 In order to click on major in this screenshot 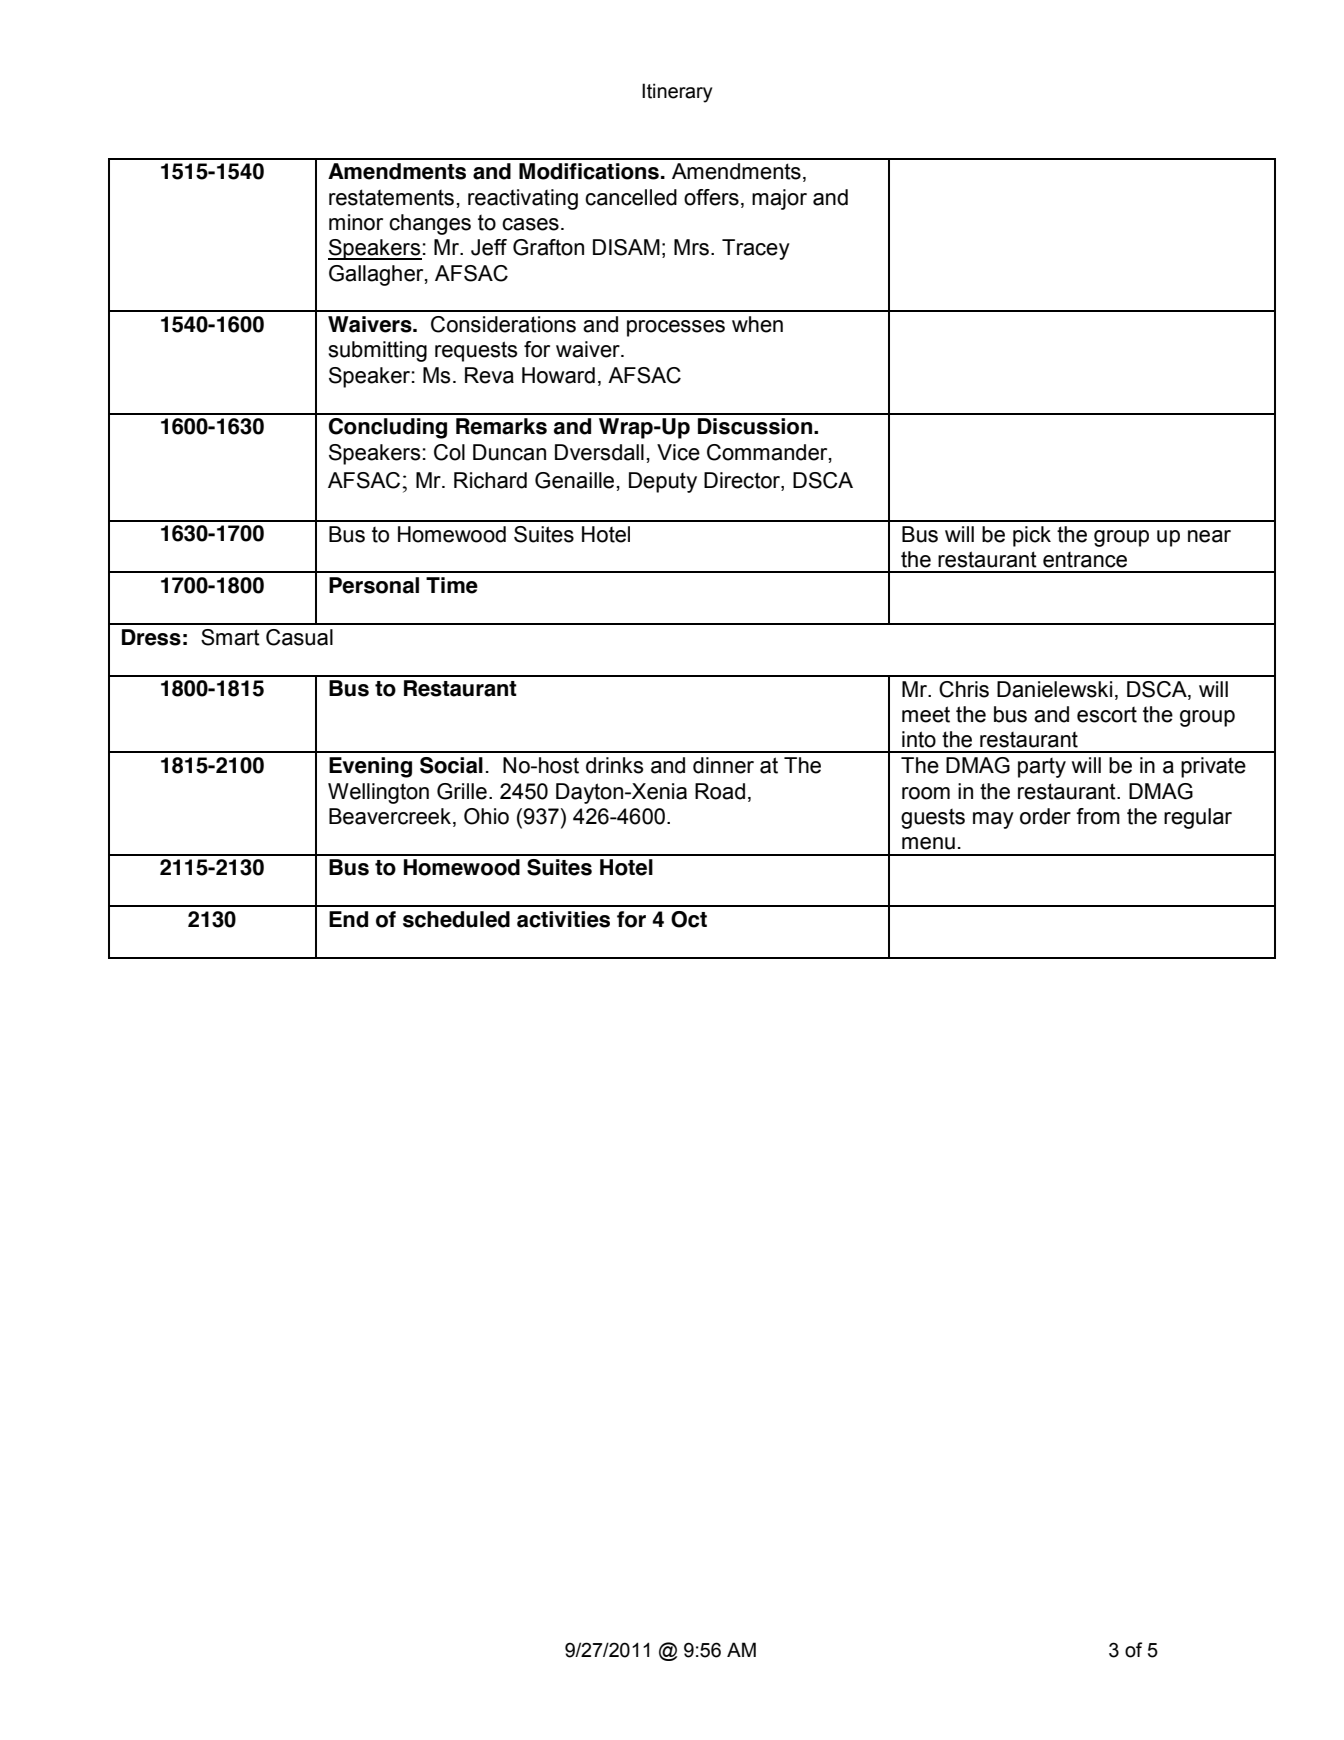, I will do `click(779, 199)`.
